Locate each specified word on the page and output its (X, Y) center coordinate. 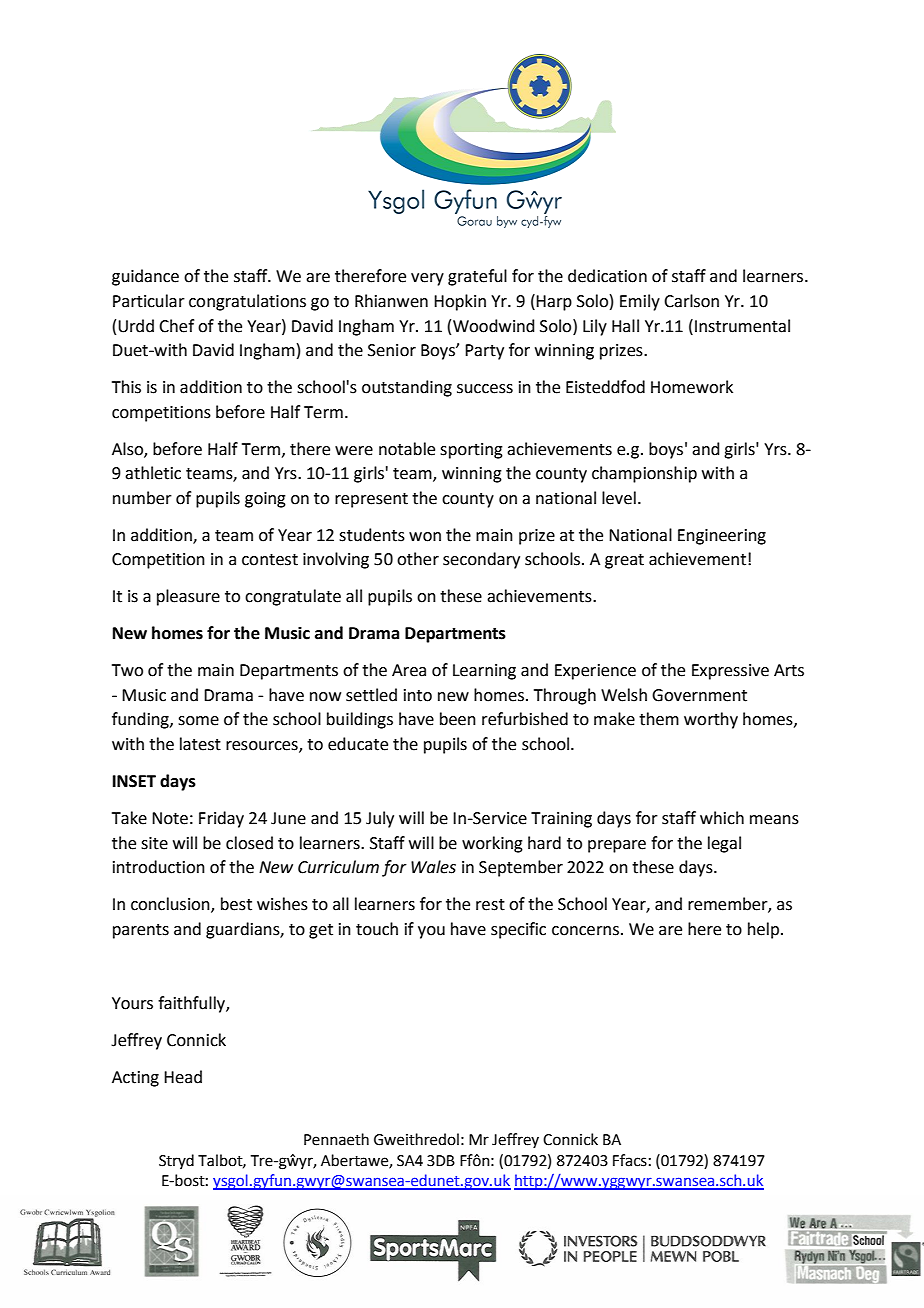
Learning (484, 672)
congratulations (247, 302)
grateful (477, 277)
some (198, 721)
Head (183, 1077)
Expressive (730, 672)
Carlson (691, 301)
